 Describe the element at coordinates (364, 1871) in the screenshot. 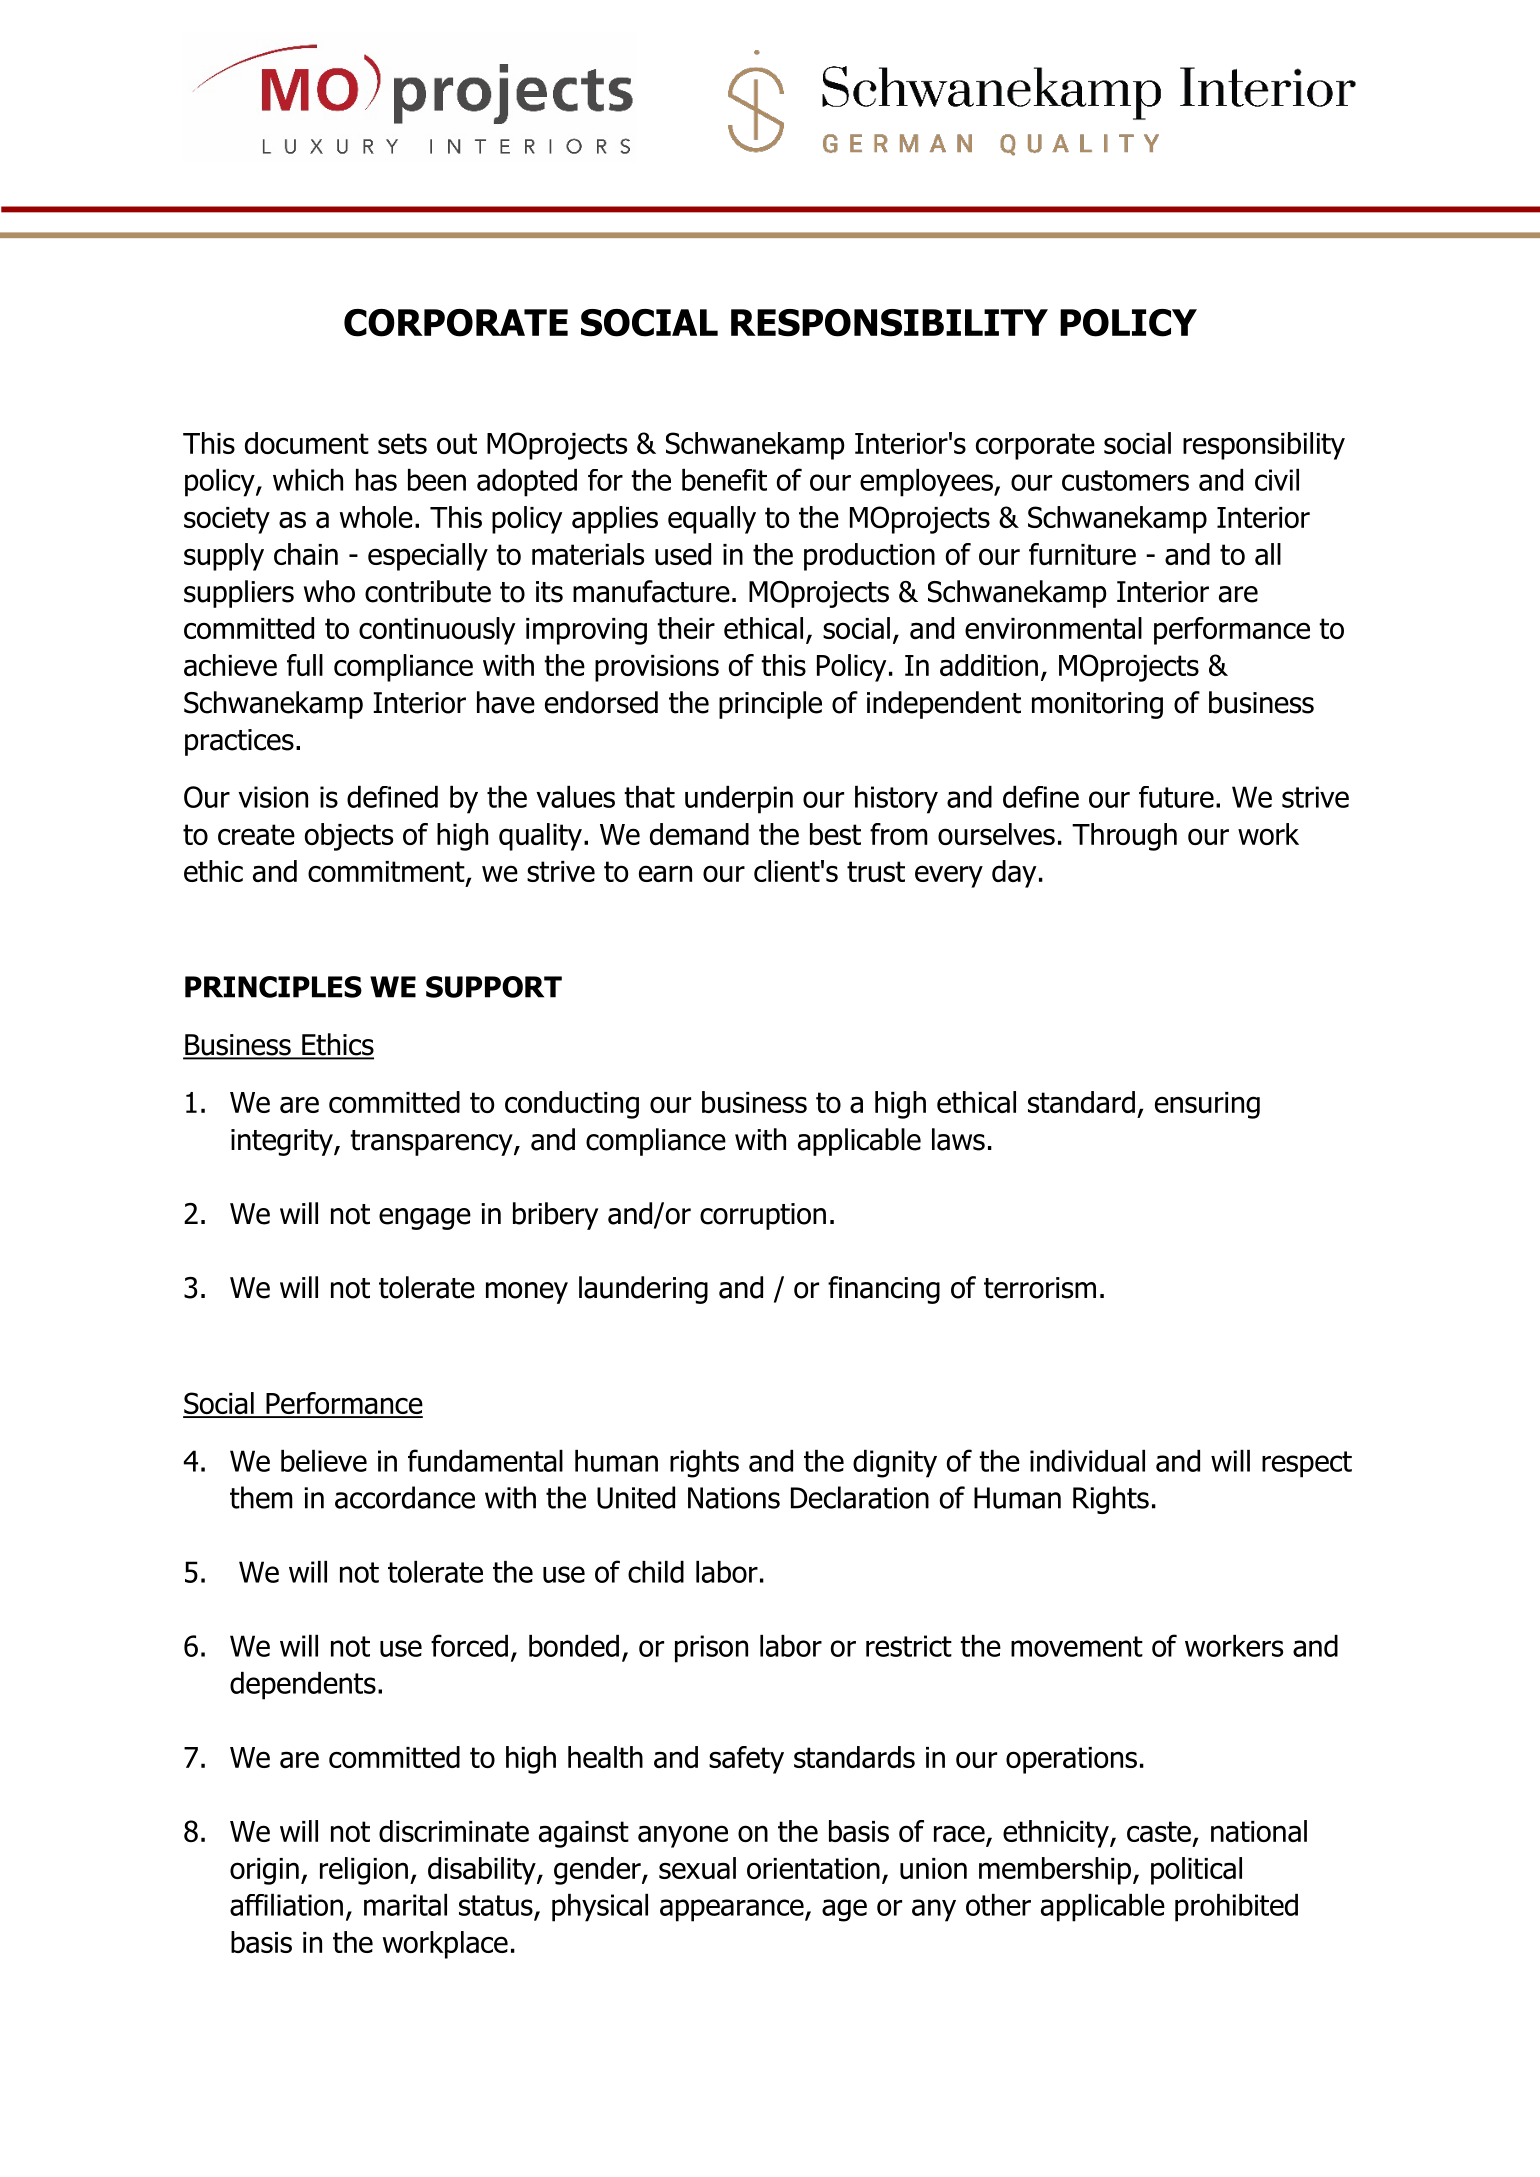

I see `religion` at that location.
